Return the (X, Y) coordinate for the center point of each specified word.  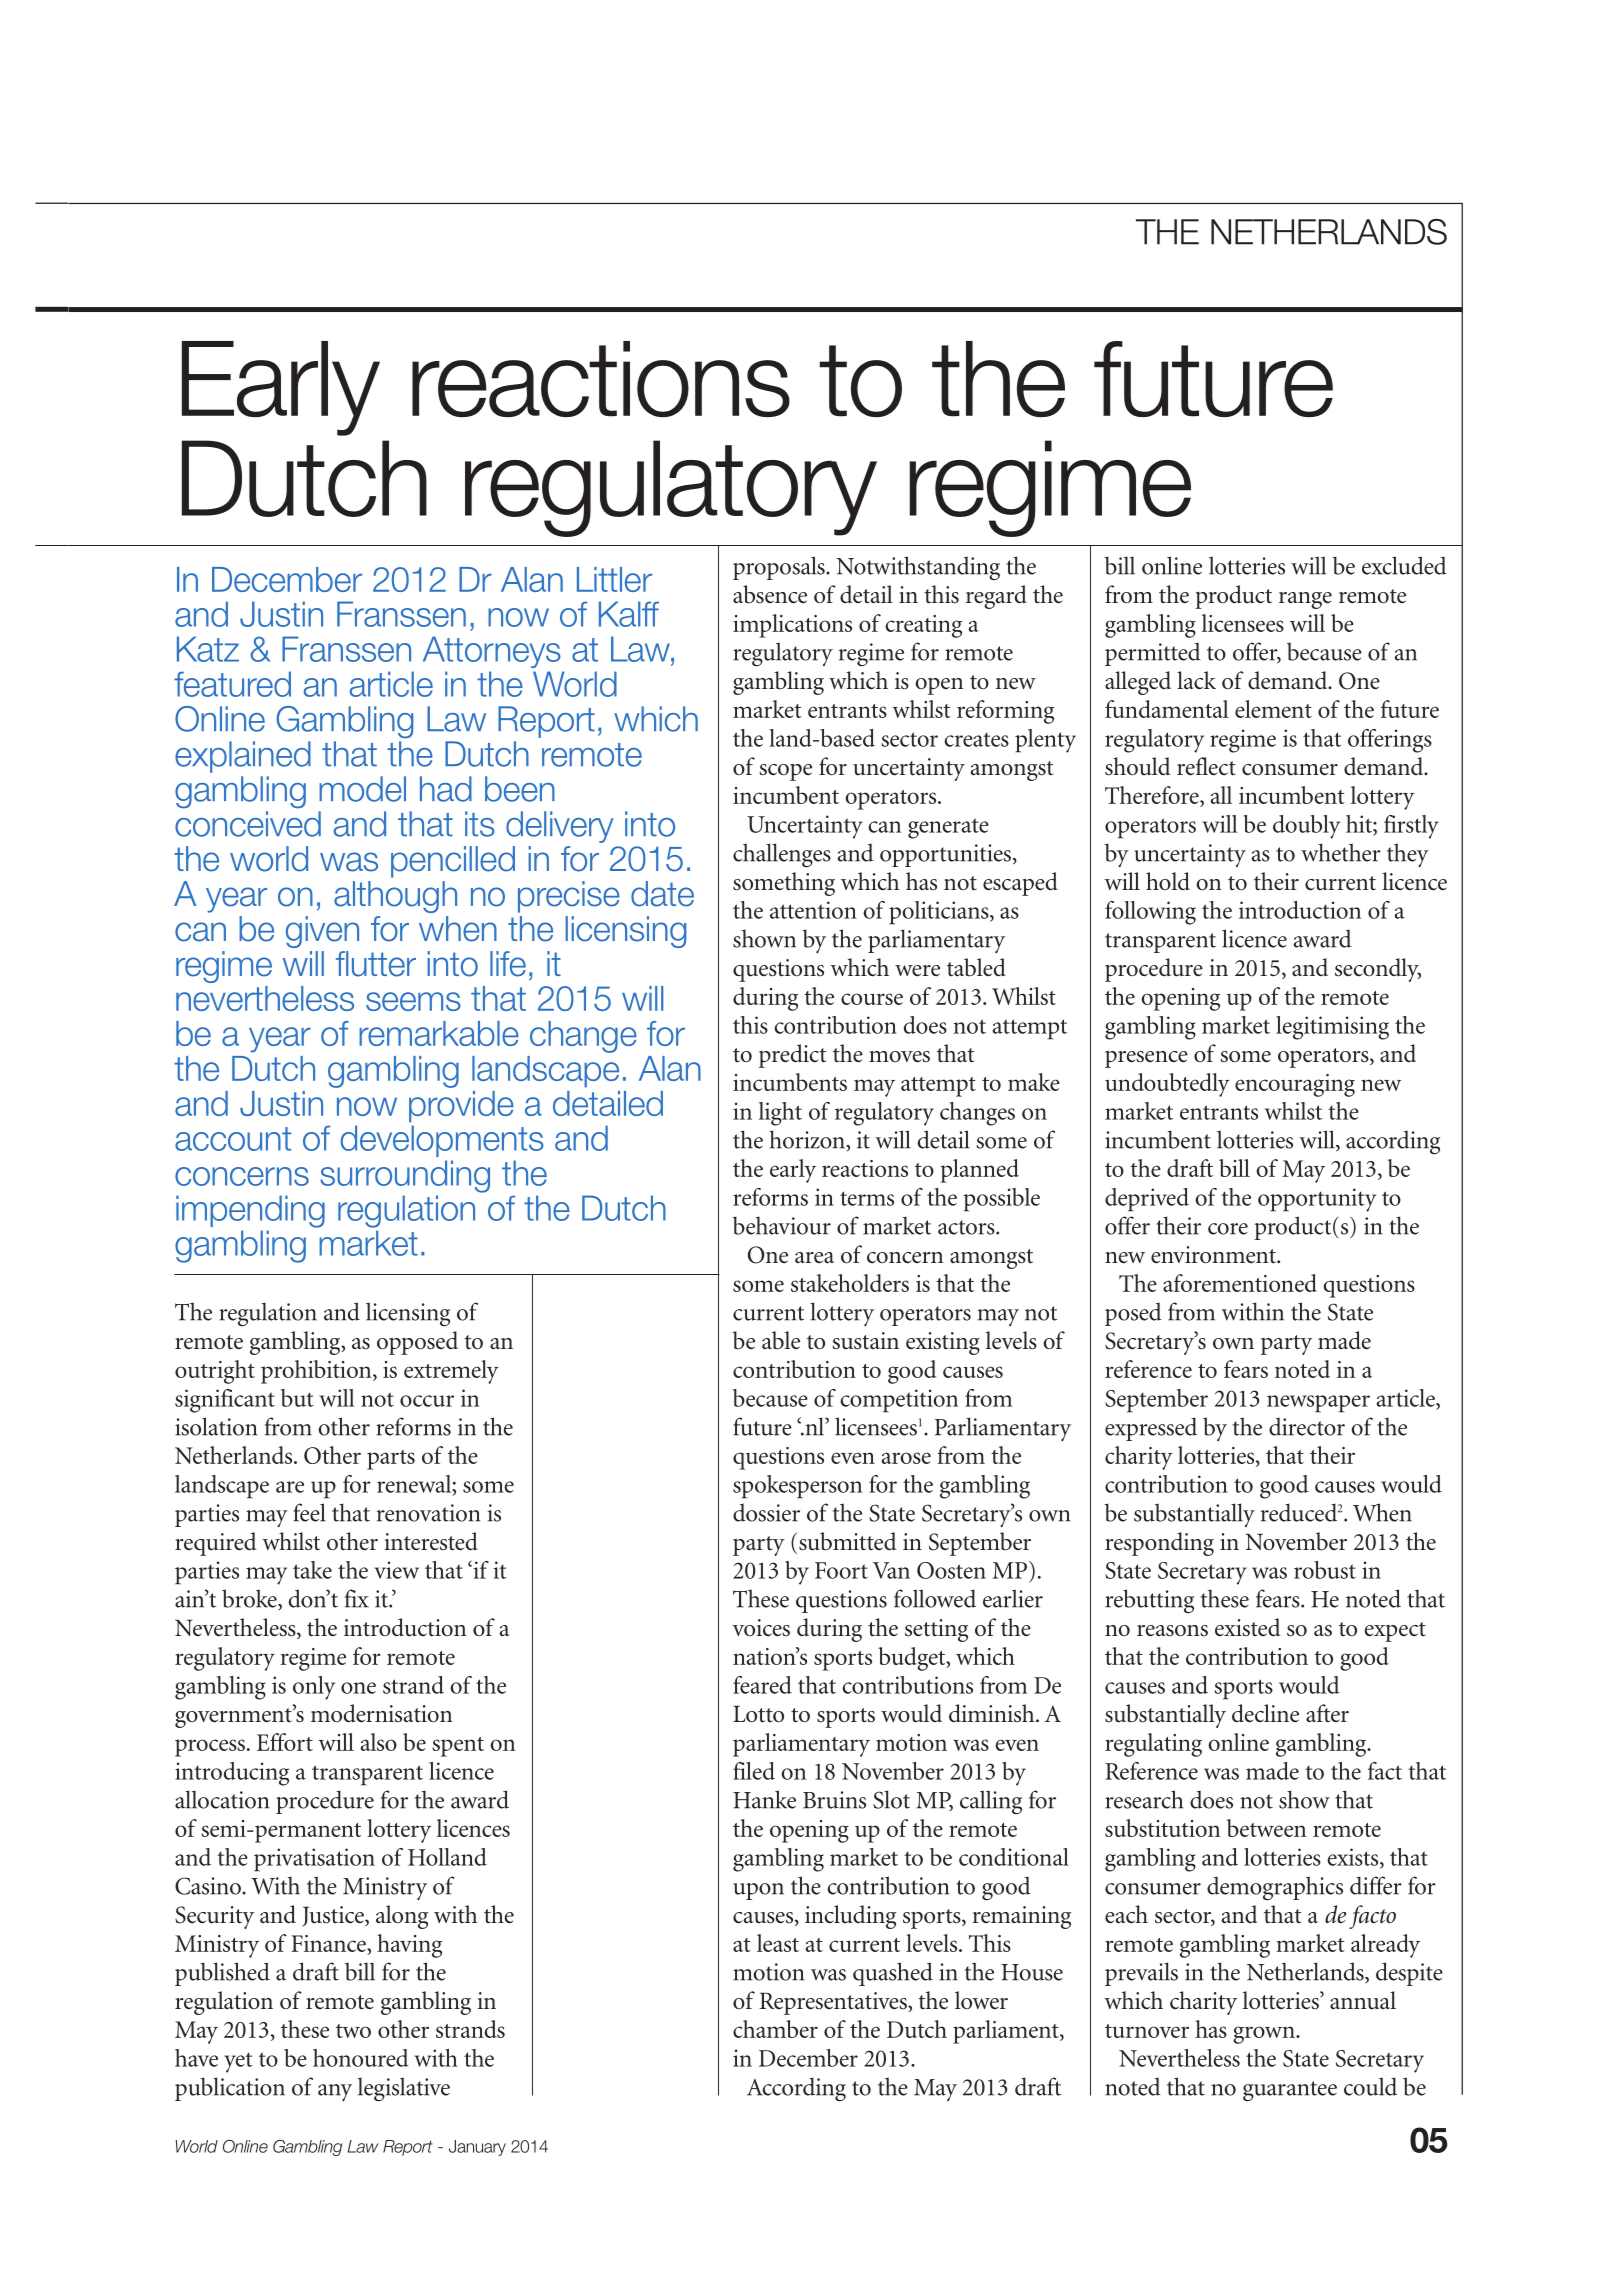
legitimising (1332, 1028)
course (872, 999)
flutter (376, 964)
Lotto (758, 1714)
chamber (775, 2029)
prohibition (317, 1372)
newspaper (1318, 1404)
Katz (208, 649)
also (378, 1742)
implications (792, 626)
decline (1265, 1713)
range (1305, 600)
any (335, 2092)
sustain (865, 1341)
